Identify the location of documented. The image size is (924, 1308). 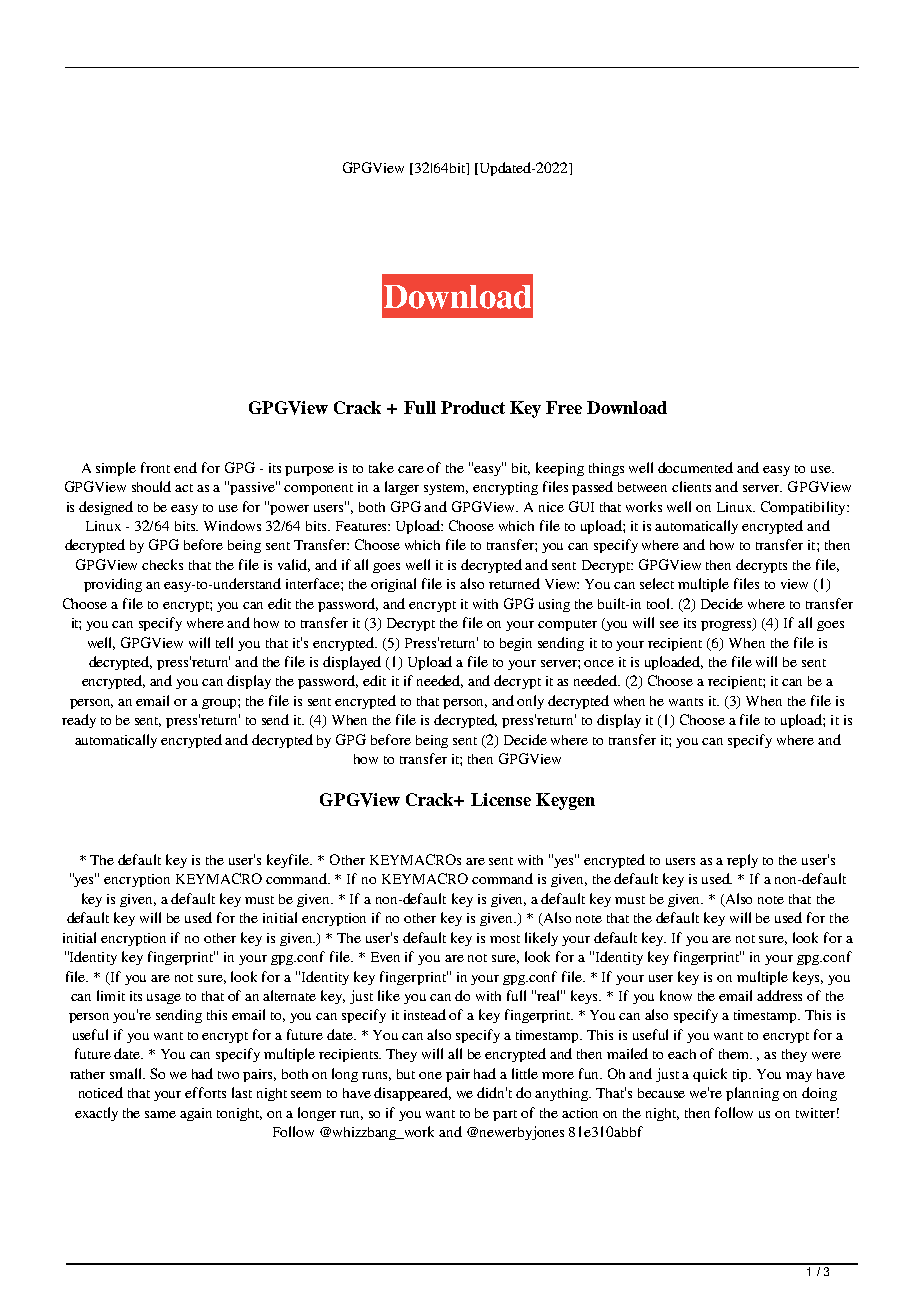
(695, 467).
